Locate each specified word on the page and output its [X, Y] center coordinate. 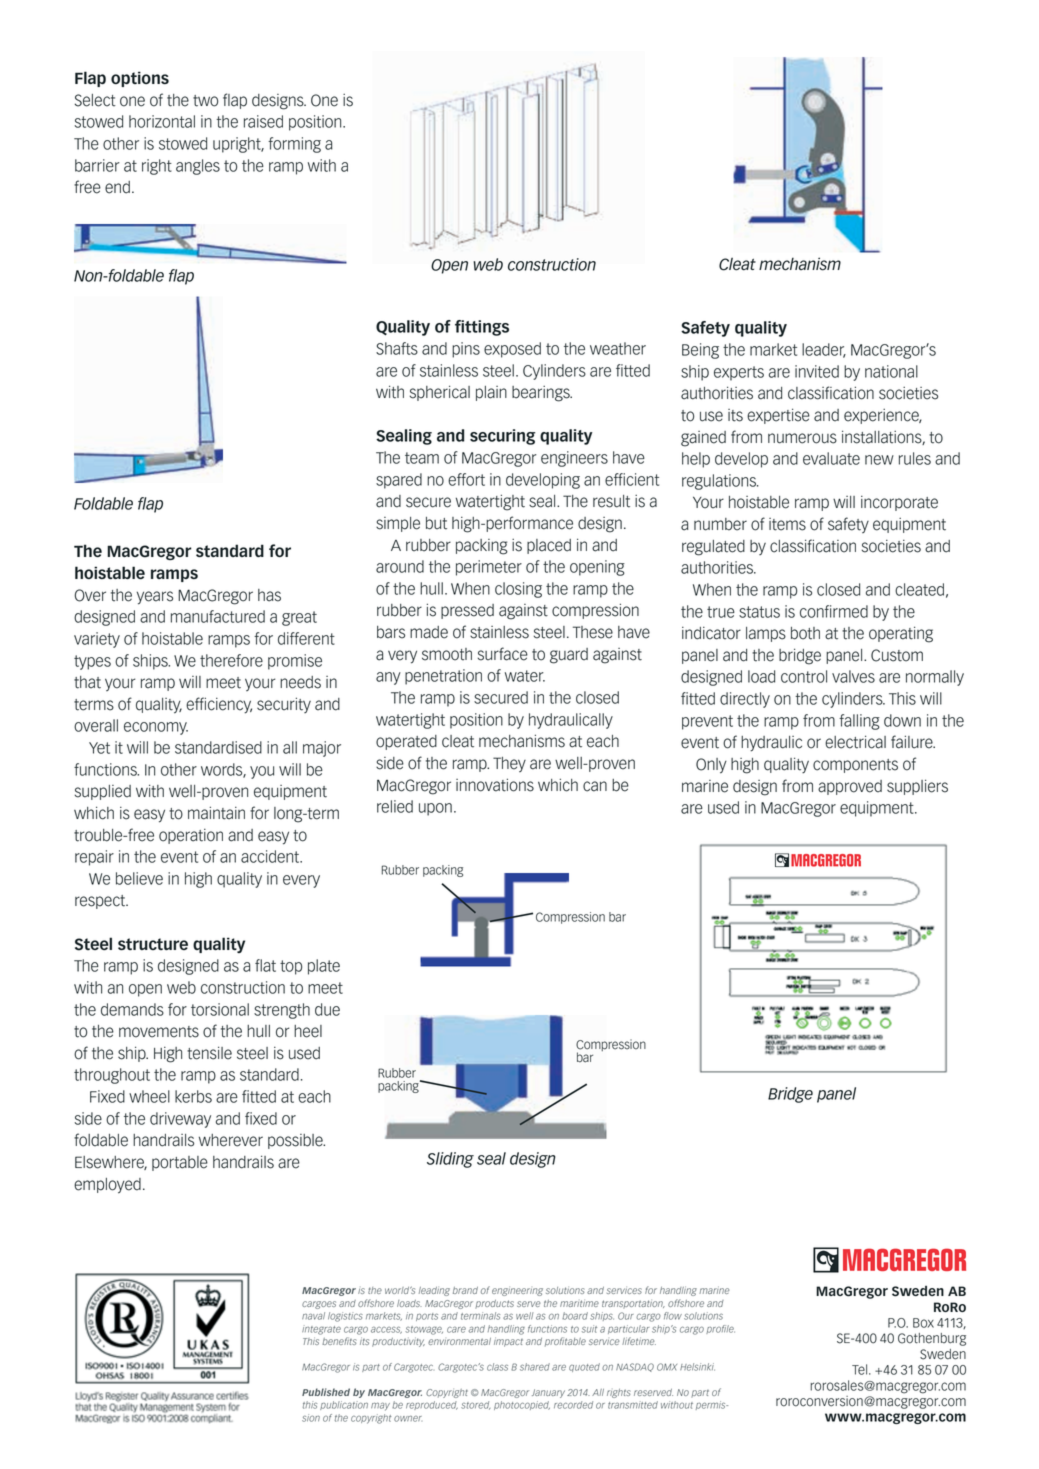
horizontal [162, 121]
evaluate [831, 458]
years [155, 598]
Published [326, 1392]
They [509, 764]
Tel [861, 1369]
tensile [209, 1053]
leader [824, 350]
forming [294, 145]
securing [503, 437]
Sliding [450, 1160]
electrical [855, 742]
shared [535, 1367]
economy [156, 728]
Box [923, 1323]
